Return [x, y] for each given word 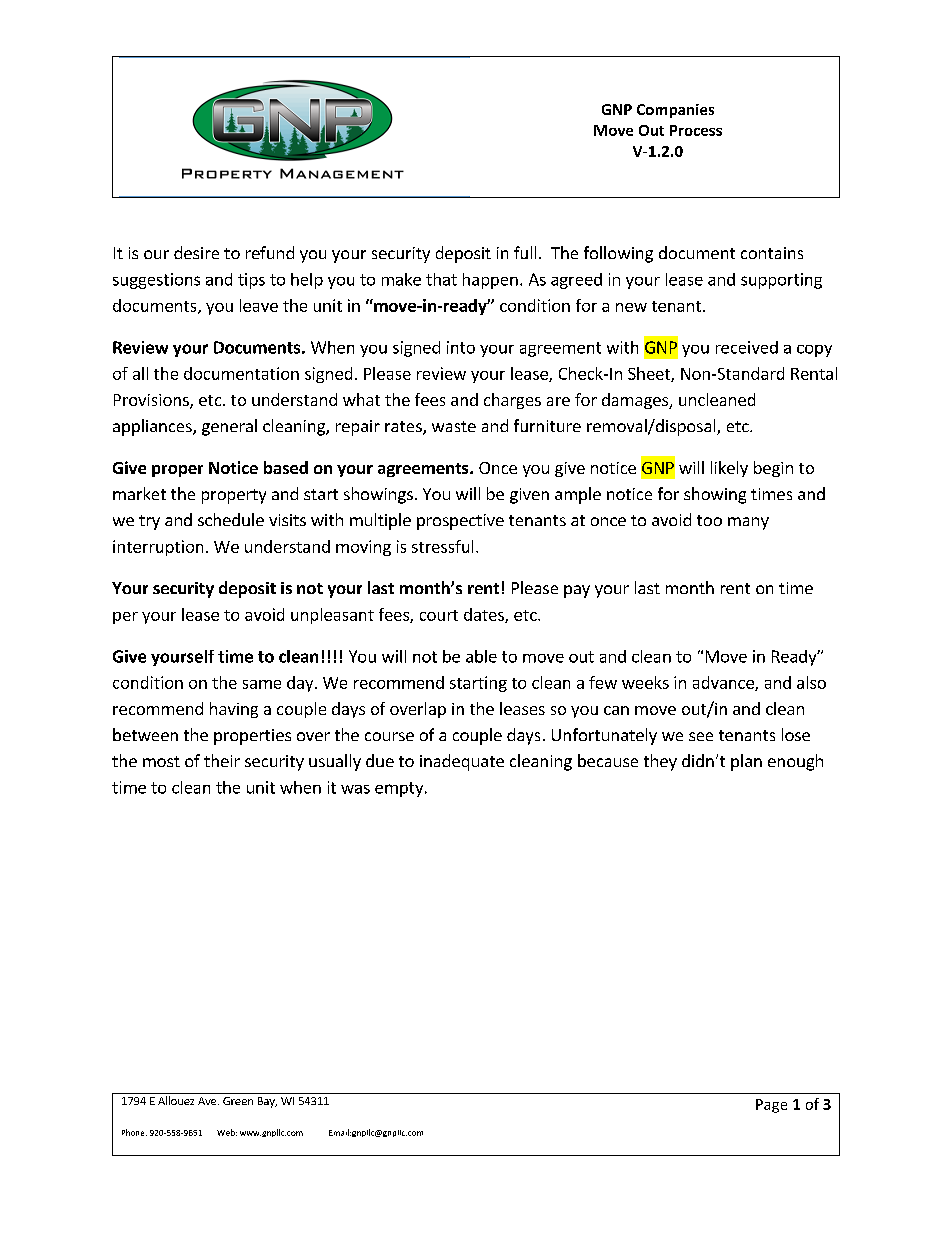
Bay [267, 1102]
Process [696, 130]
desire [196, 252]
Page [771, 1106]
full [525, 252]
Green [238, 1101]
